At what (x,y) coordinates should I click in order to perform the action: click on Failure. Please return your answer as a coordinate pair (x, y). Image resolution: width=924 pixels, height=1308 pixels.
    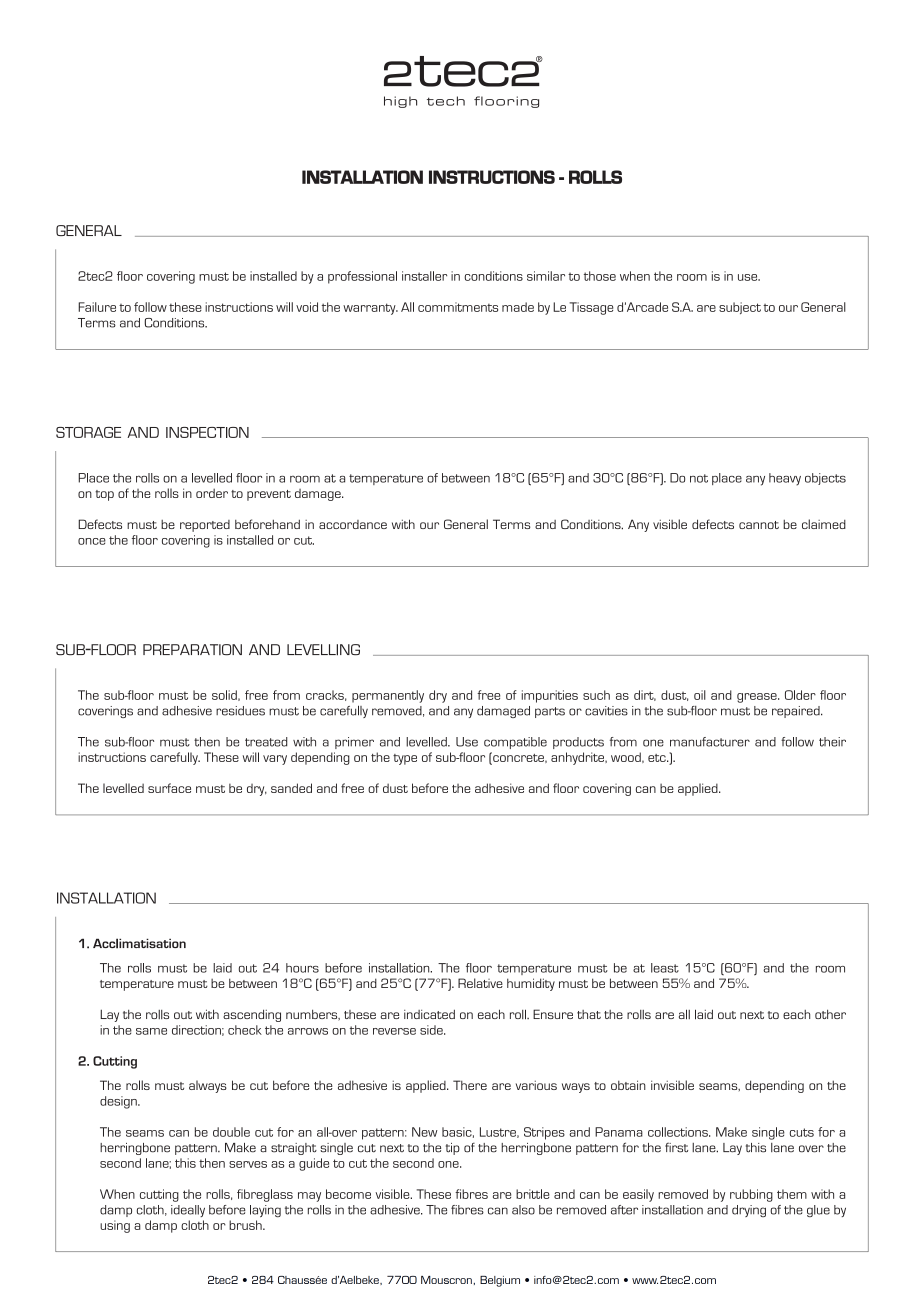
    Looking at the image, I should click on (97, 307).
